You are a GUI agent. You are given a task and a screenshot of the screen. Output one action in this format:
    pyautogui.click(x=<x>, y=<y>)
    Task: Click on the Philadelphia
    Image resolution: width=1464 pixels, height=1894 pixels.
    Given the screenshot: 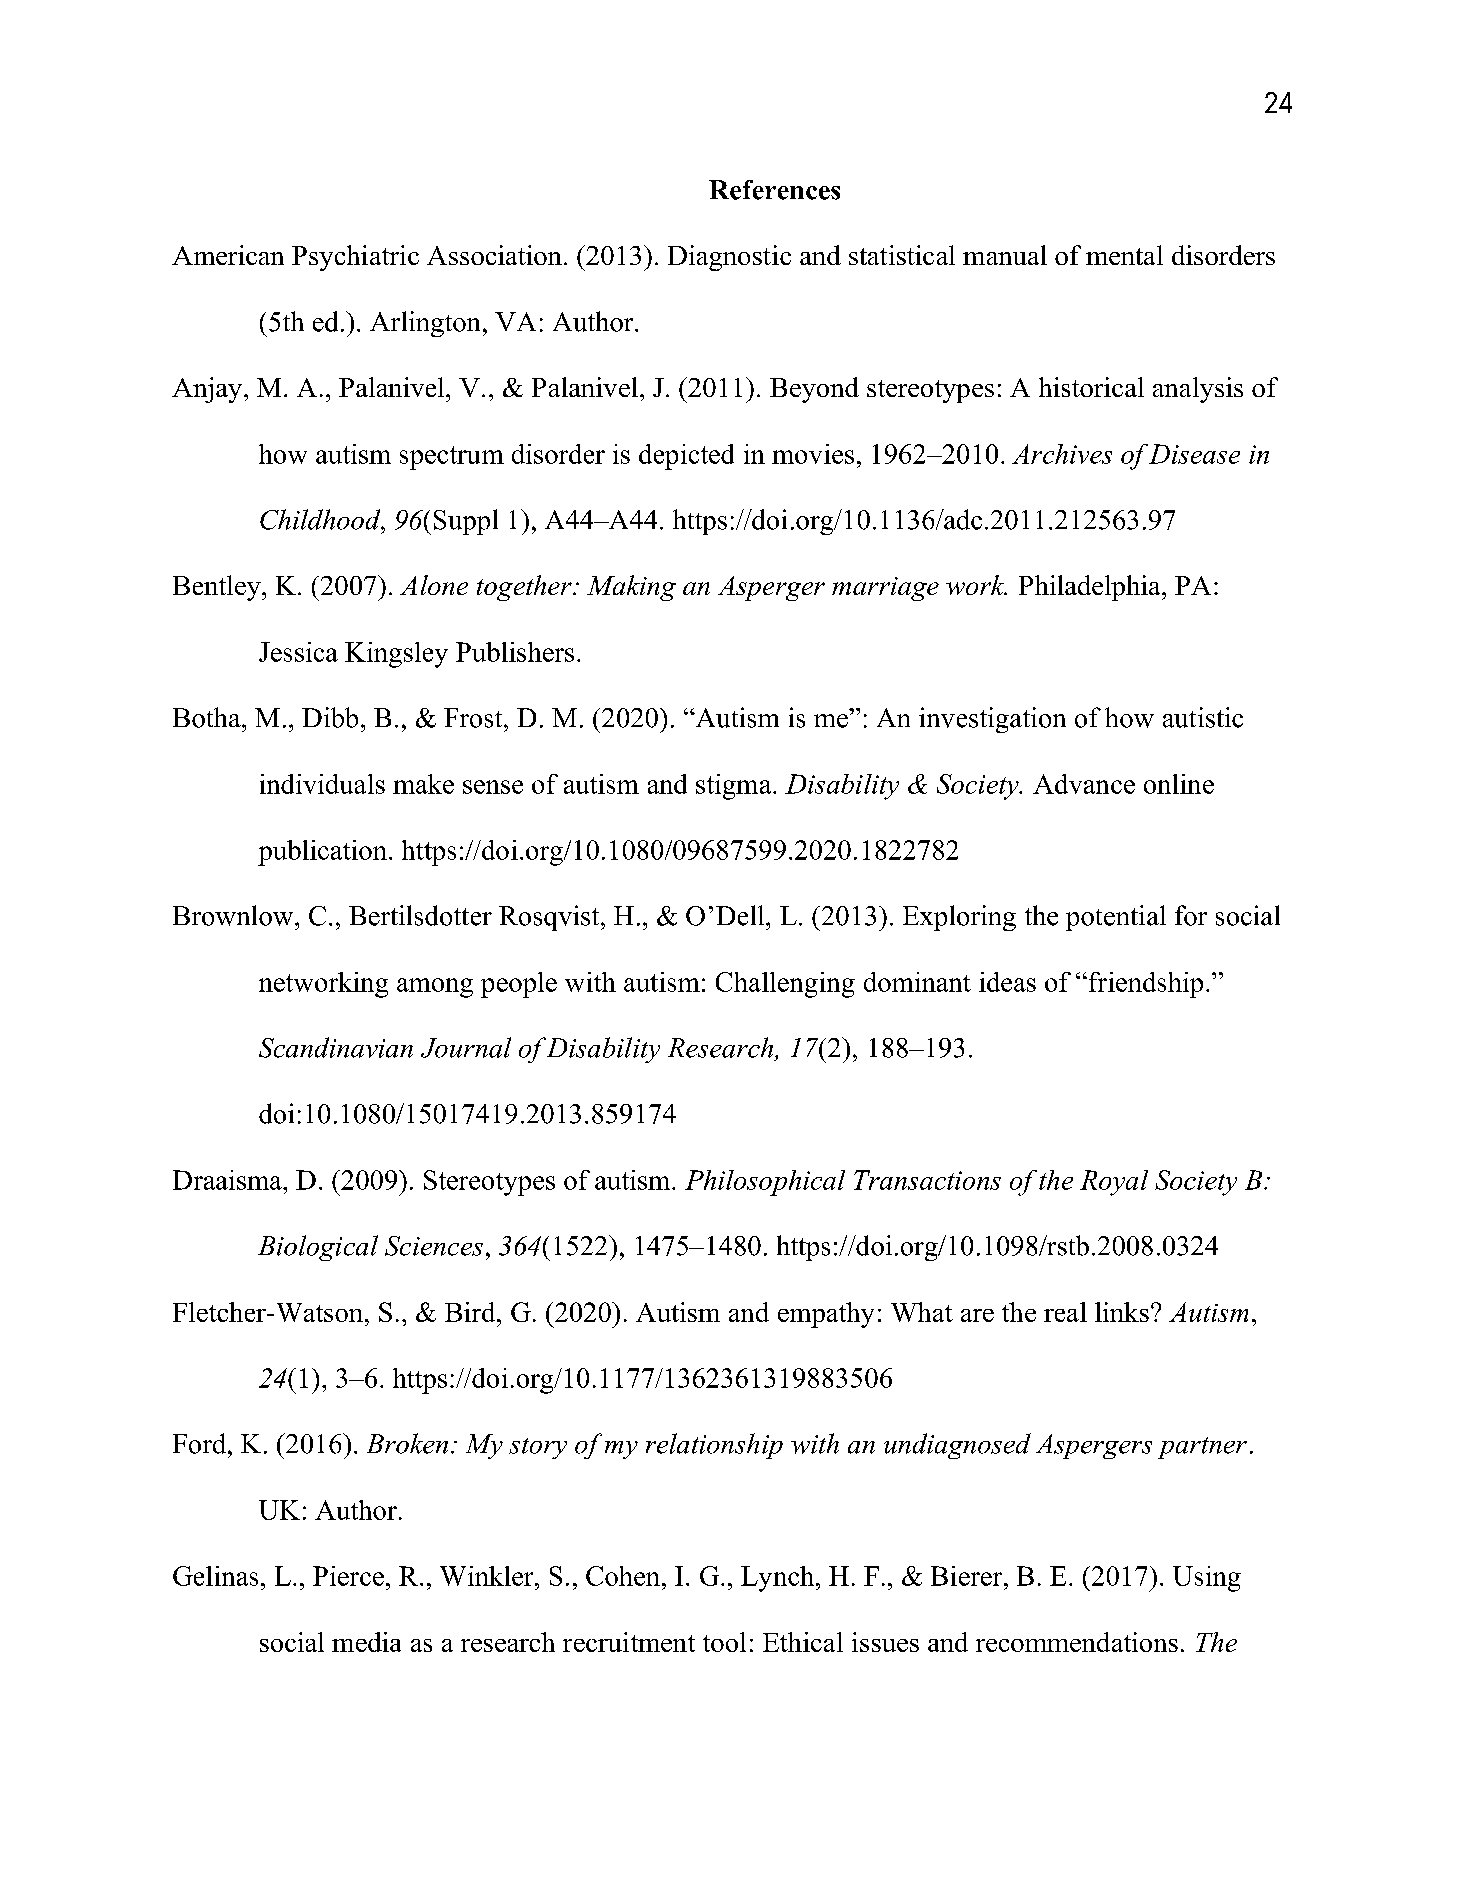 What is the action you would take?
    pyautogui.click(x=1091, y=588)
